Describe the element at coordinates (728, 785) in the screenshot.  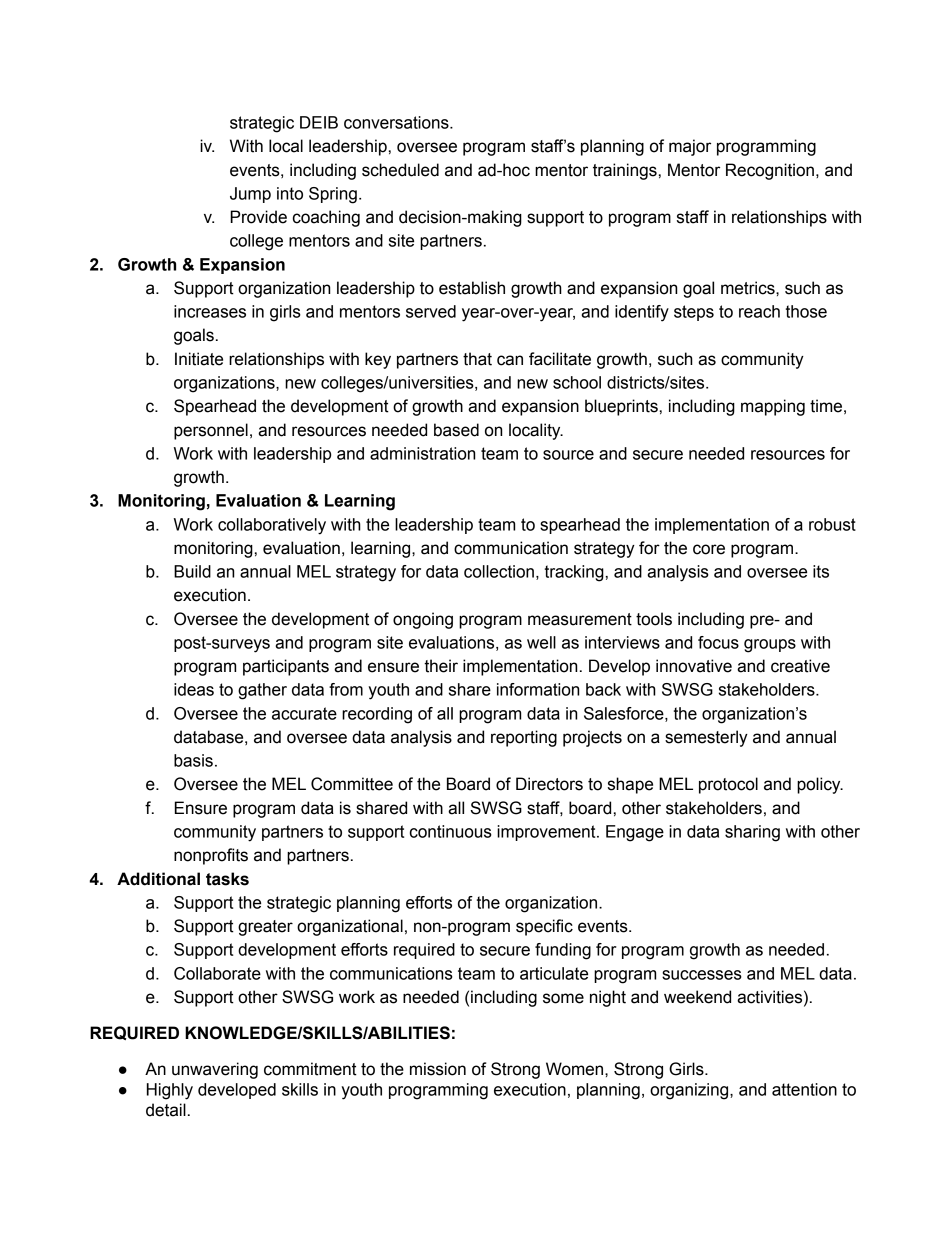
I see `protocol` at that location.
